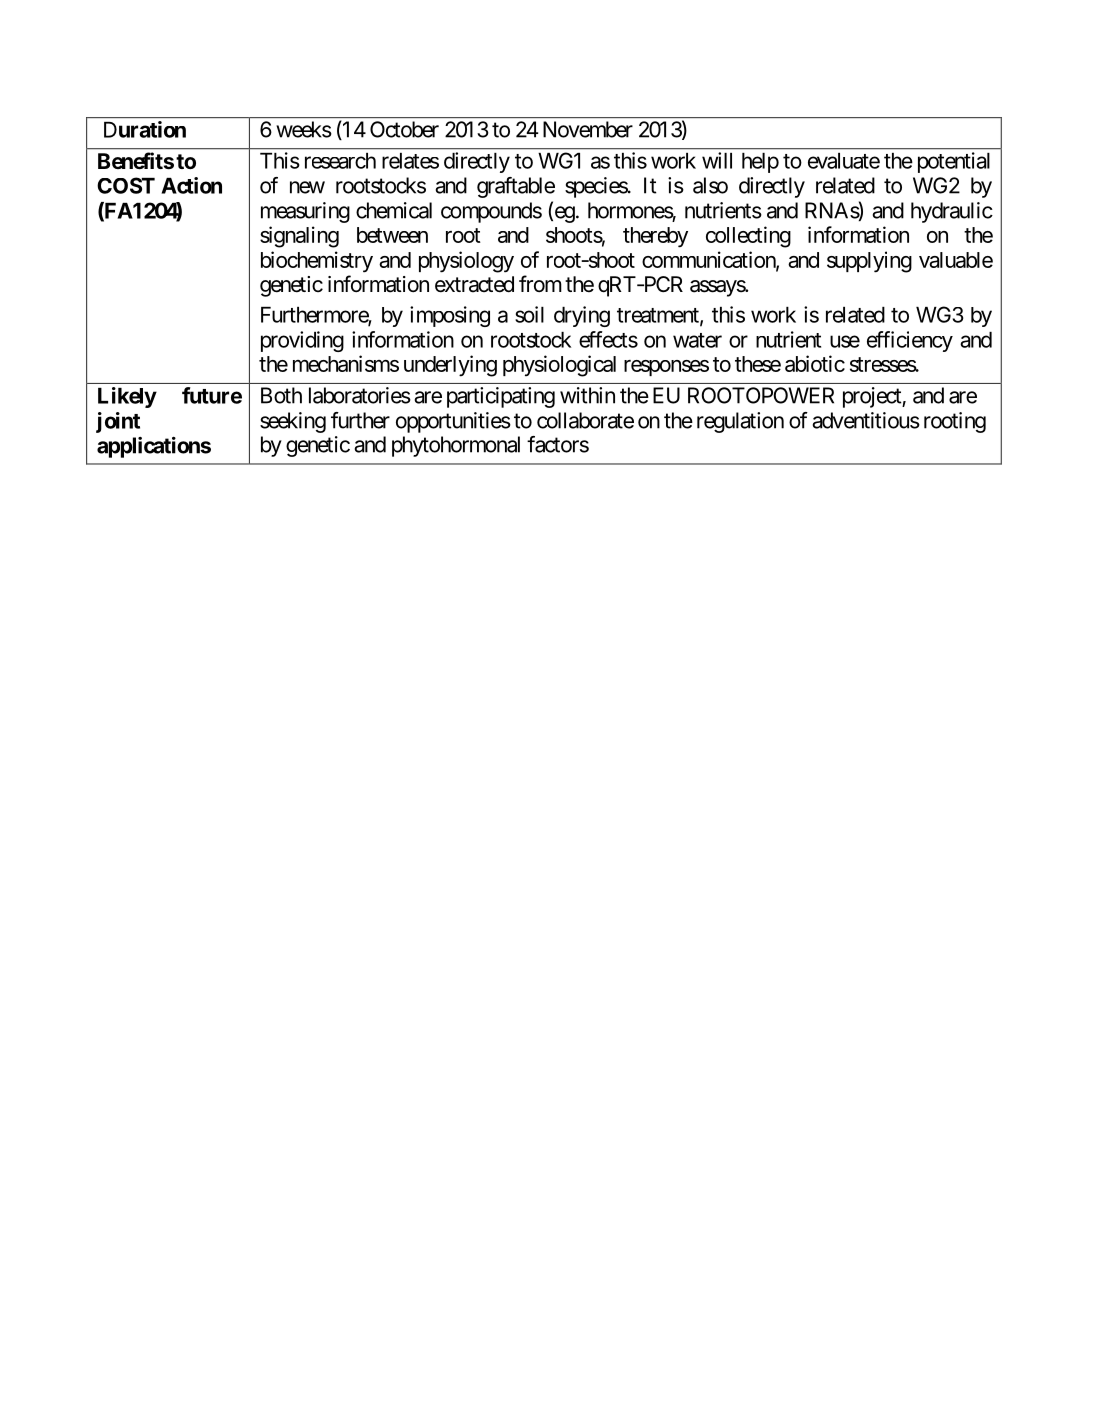  What do you see at coordinates (717, 160) in the document?
I see `will` at bounding box center [717, 160].
